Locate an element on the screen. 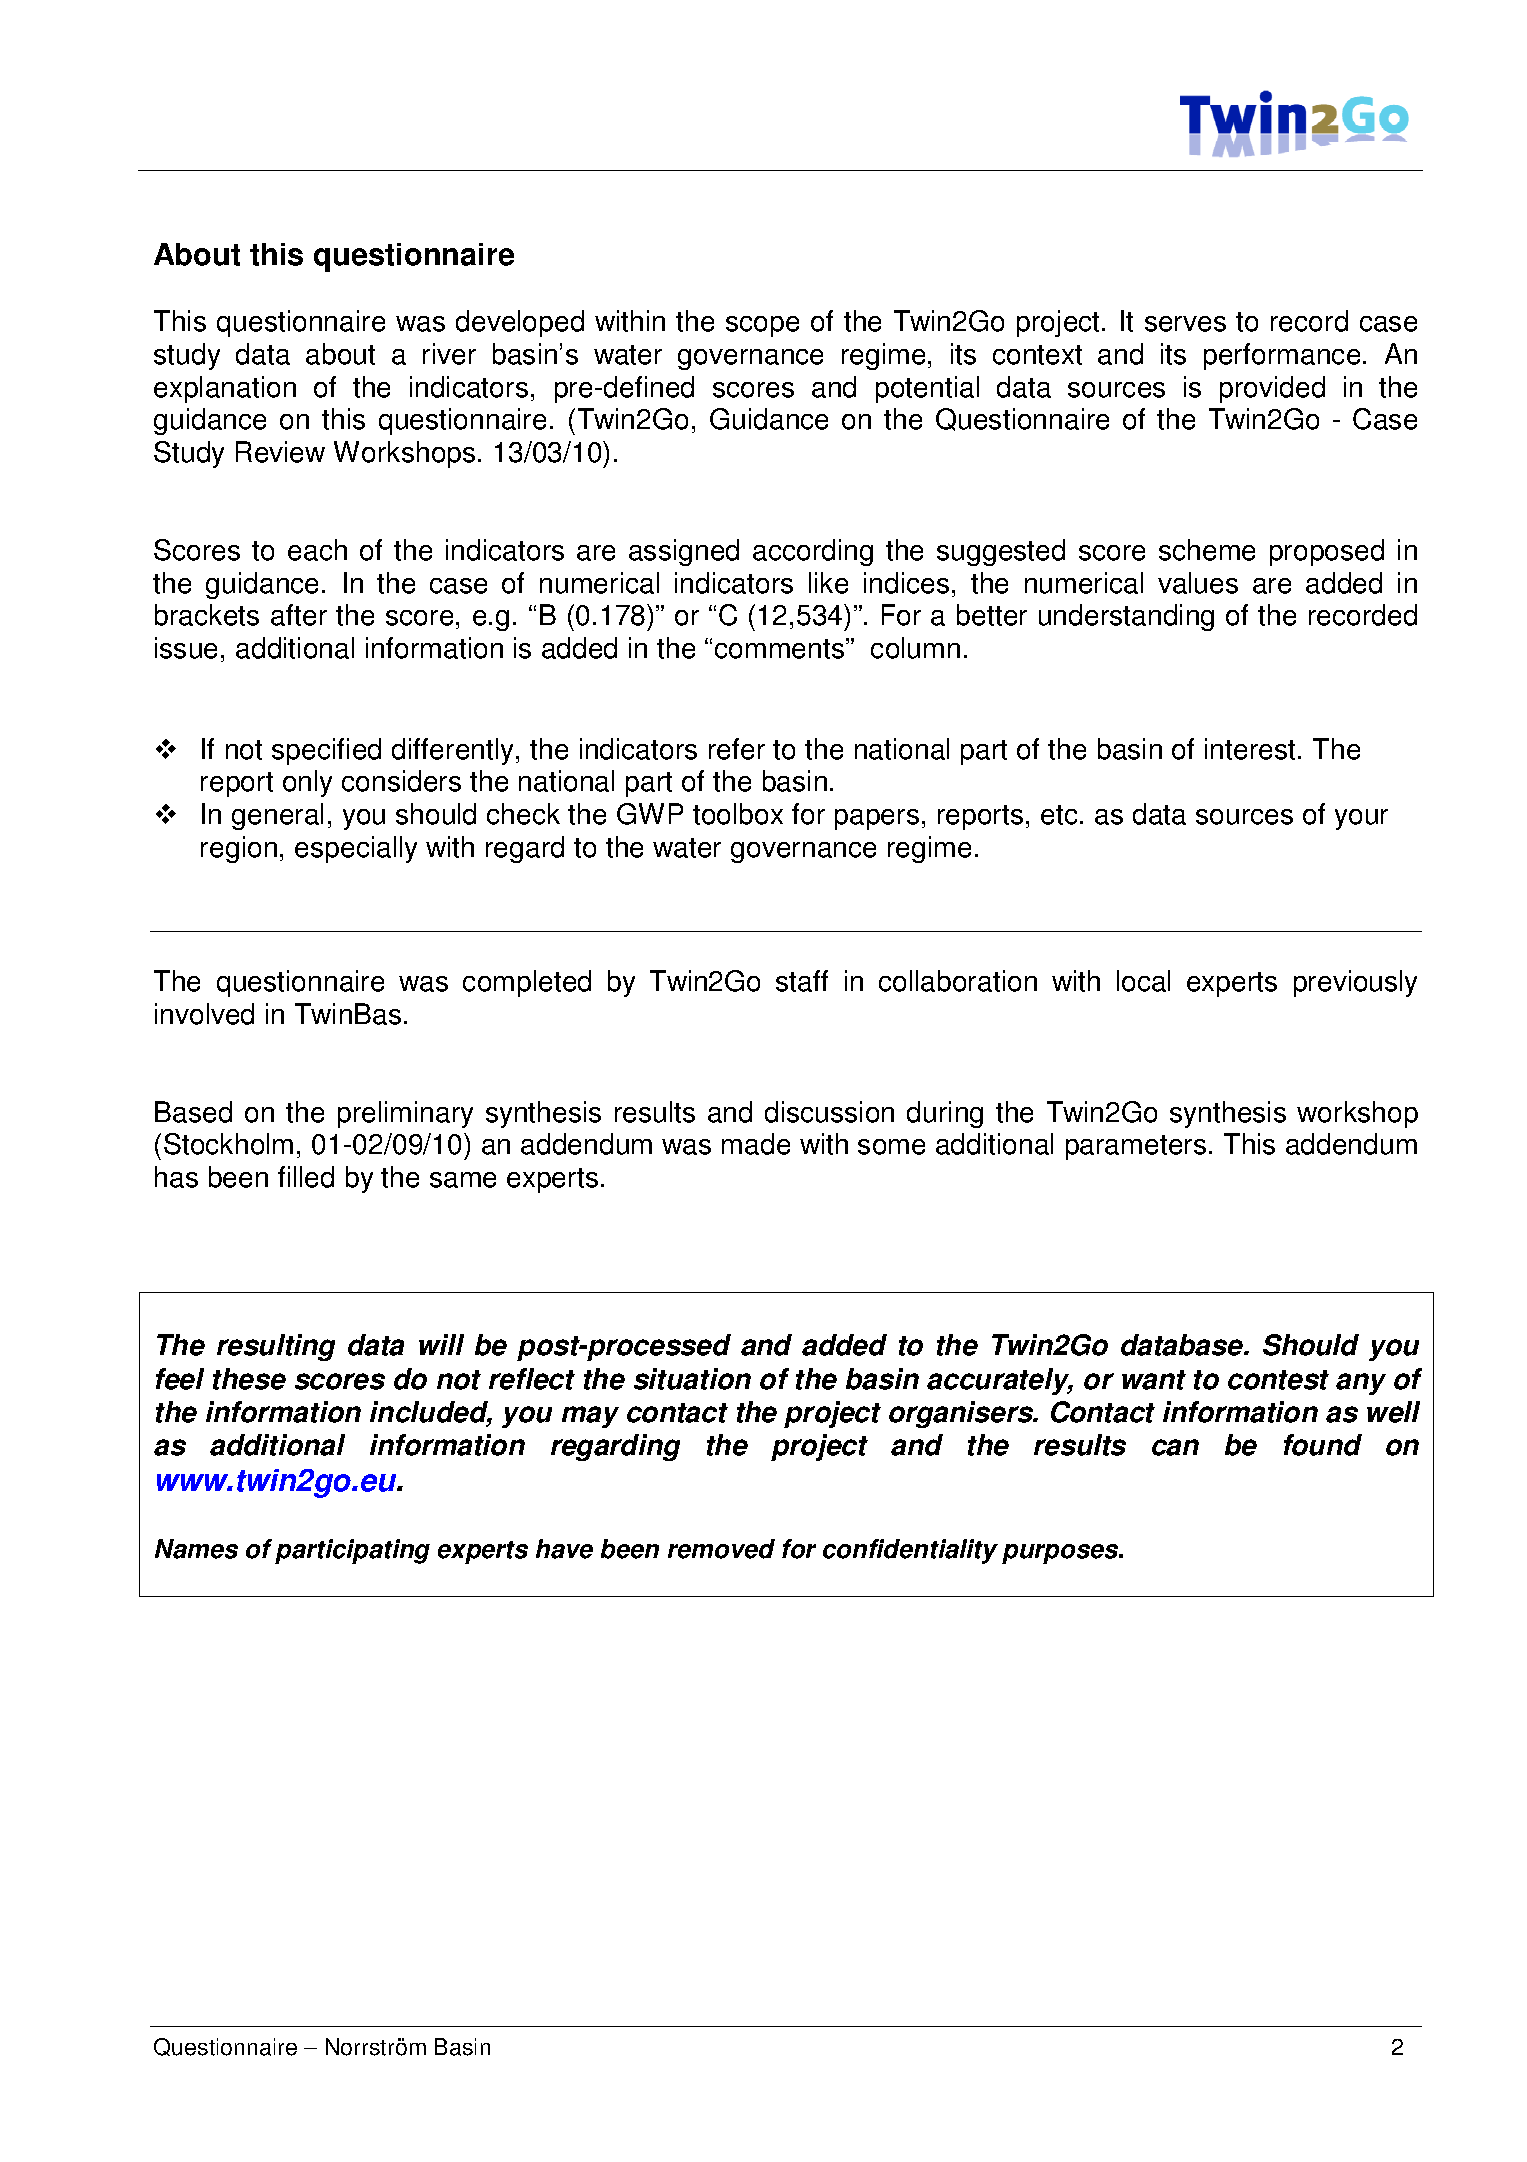  performance is located at coordinates (1282, 356).
